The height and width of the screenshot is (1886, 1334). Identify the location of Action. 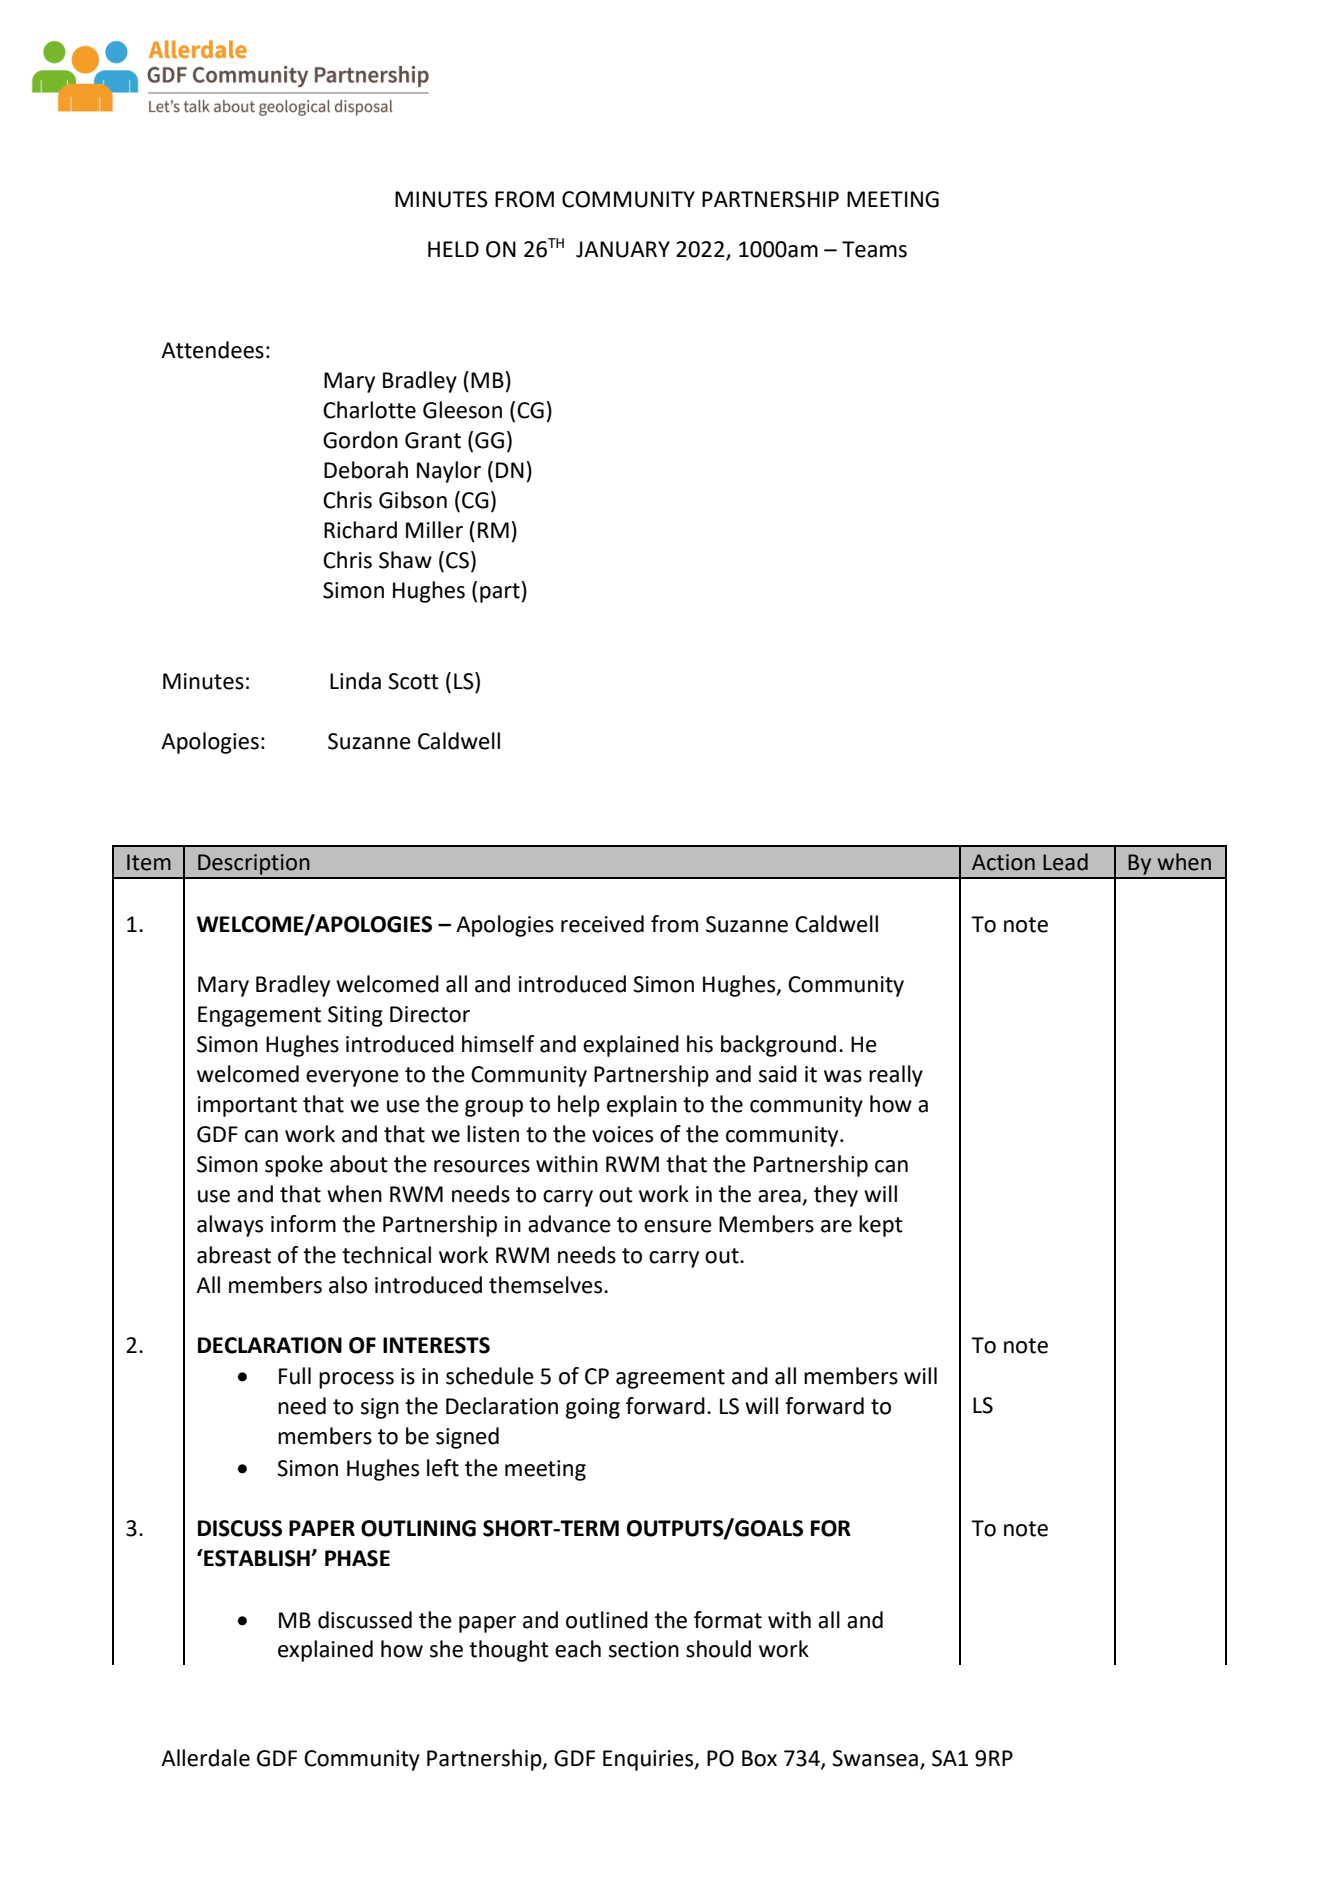
(1003, 862).
